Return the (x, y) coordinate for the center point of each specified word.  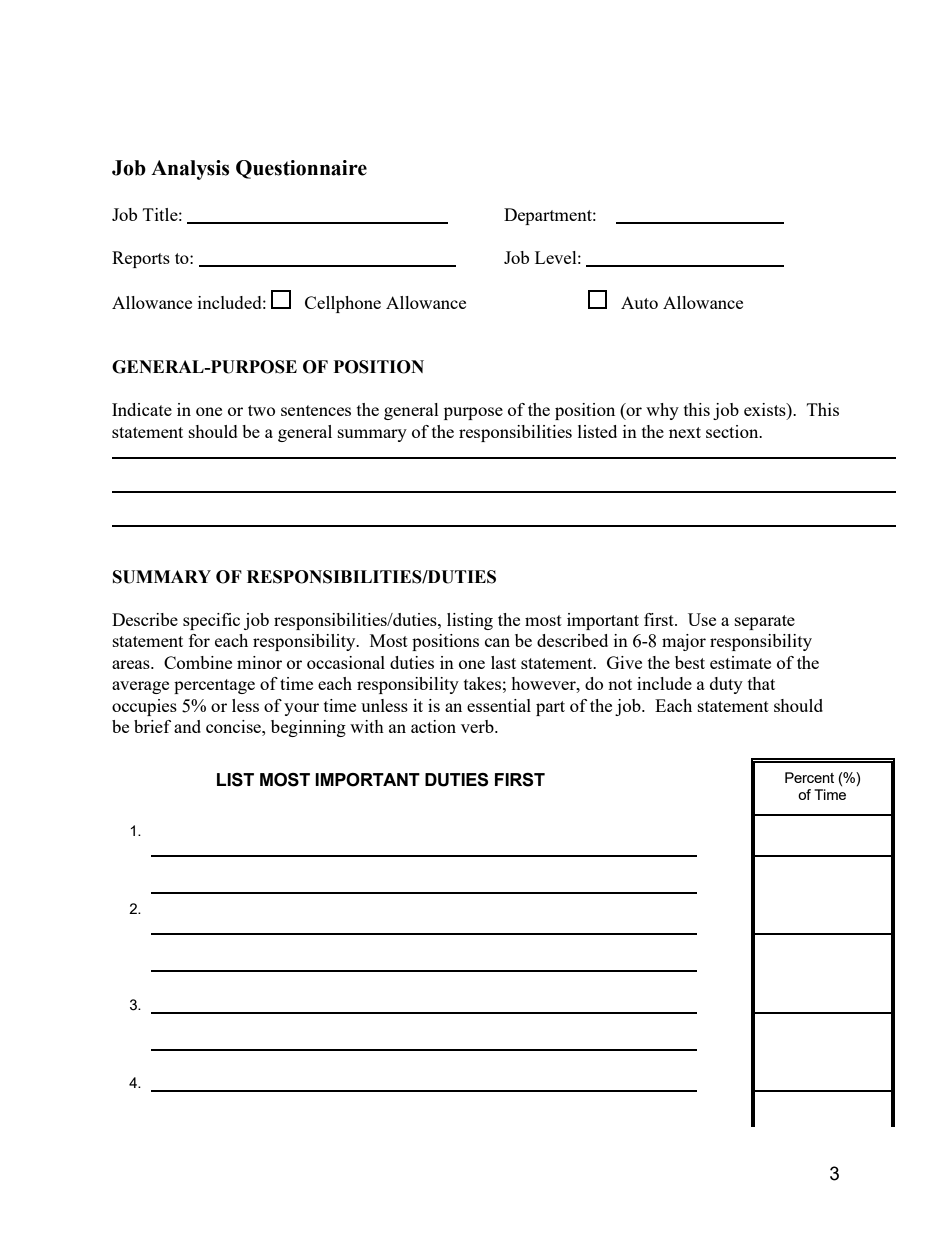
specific (211, 621)
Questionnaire (301, 169)
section (733, 431)
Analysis (190, 170)
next (685, 432)
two (261, 410)
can (497, 642)
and (187, 726)
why (662, 411)
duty (726, 685)
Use (702, 619)
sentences (316, 410)
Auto (639, 302)
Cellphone (343, 304)
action (433, 726)
